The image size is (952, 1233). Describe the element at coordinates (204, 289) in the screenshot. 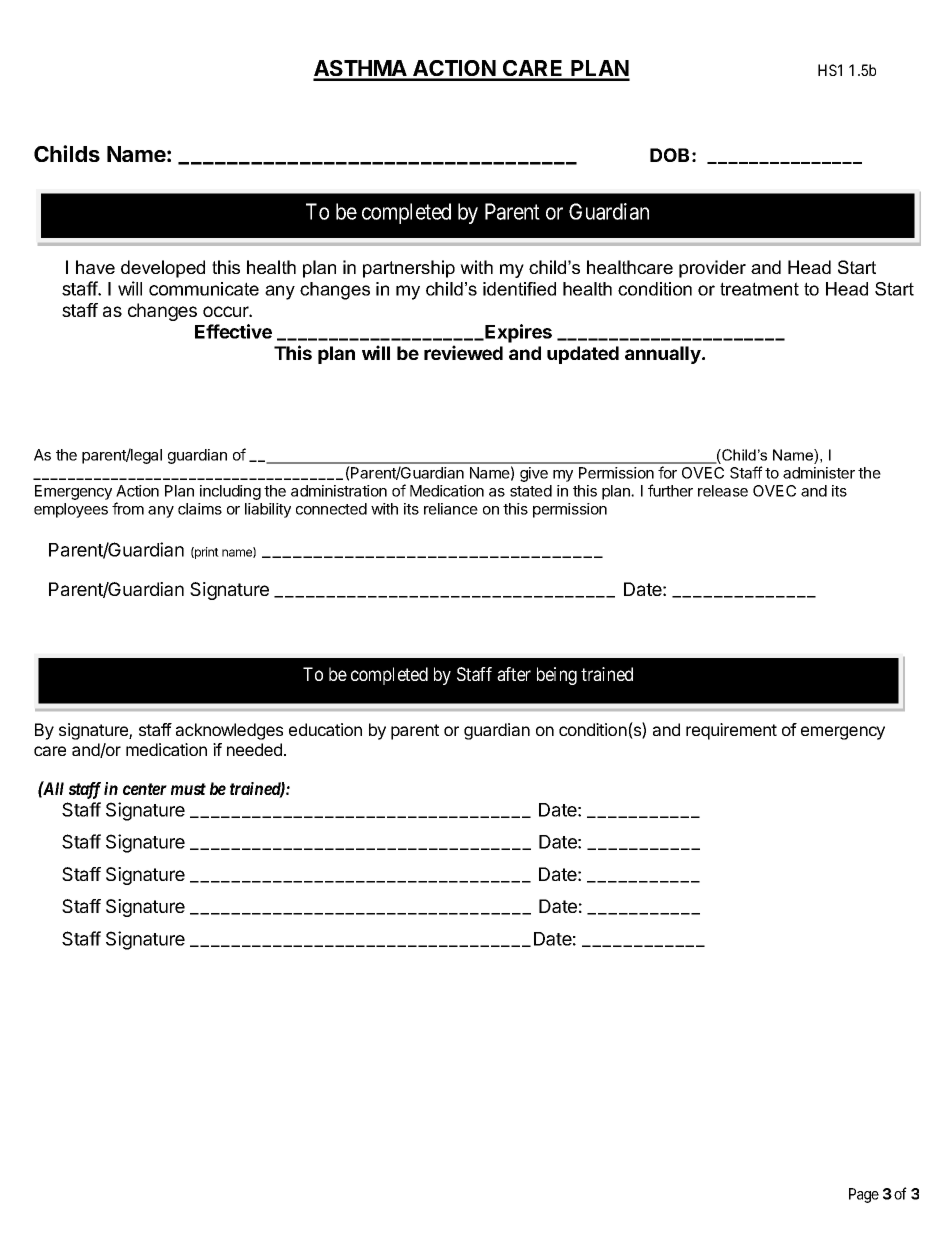

I see `communicate` at that location.
